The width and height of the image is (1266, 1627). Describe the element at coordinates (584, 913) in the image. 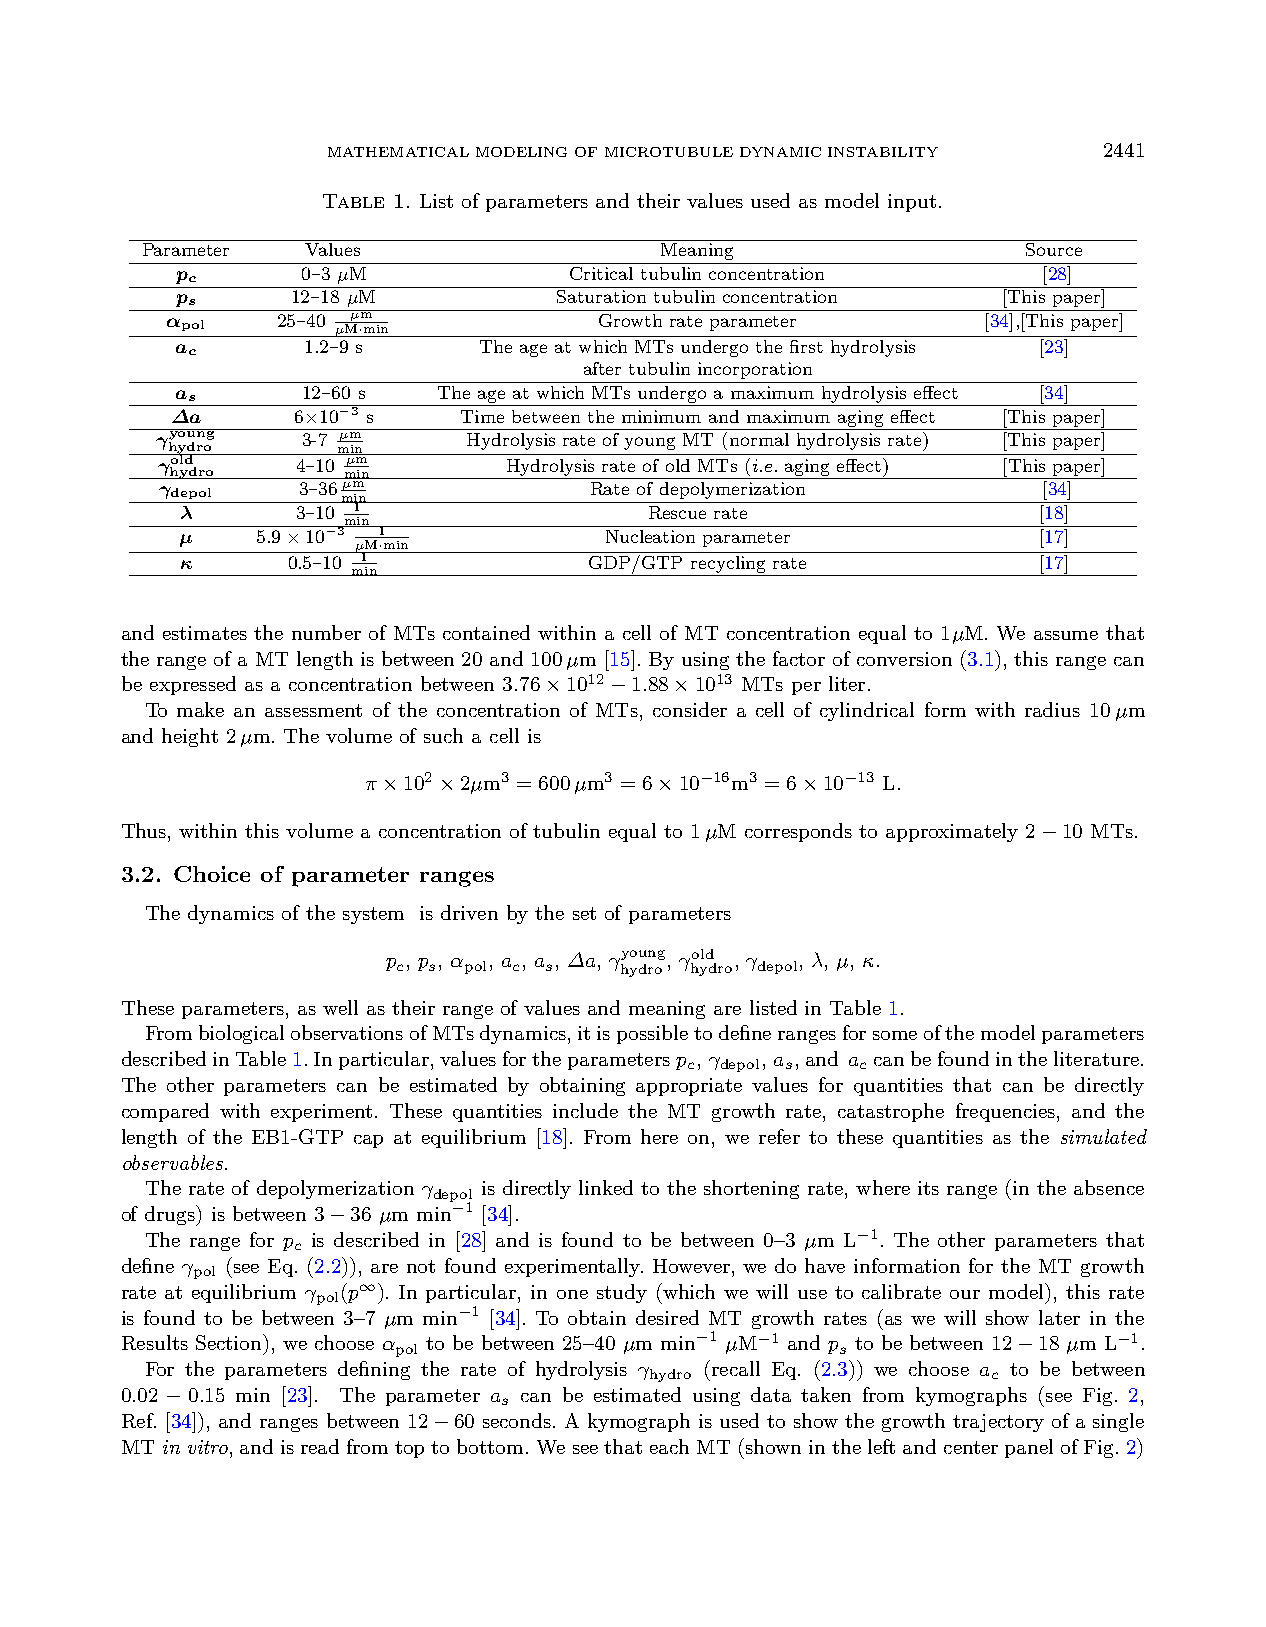

I see `set` at that location.
